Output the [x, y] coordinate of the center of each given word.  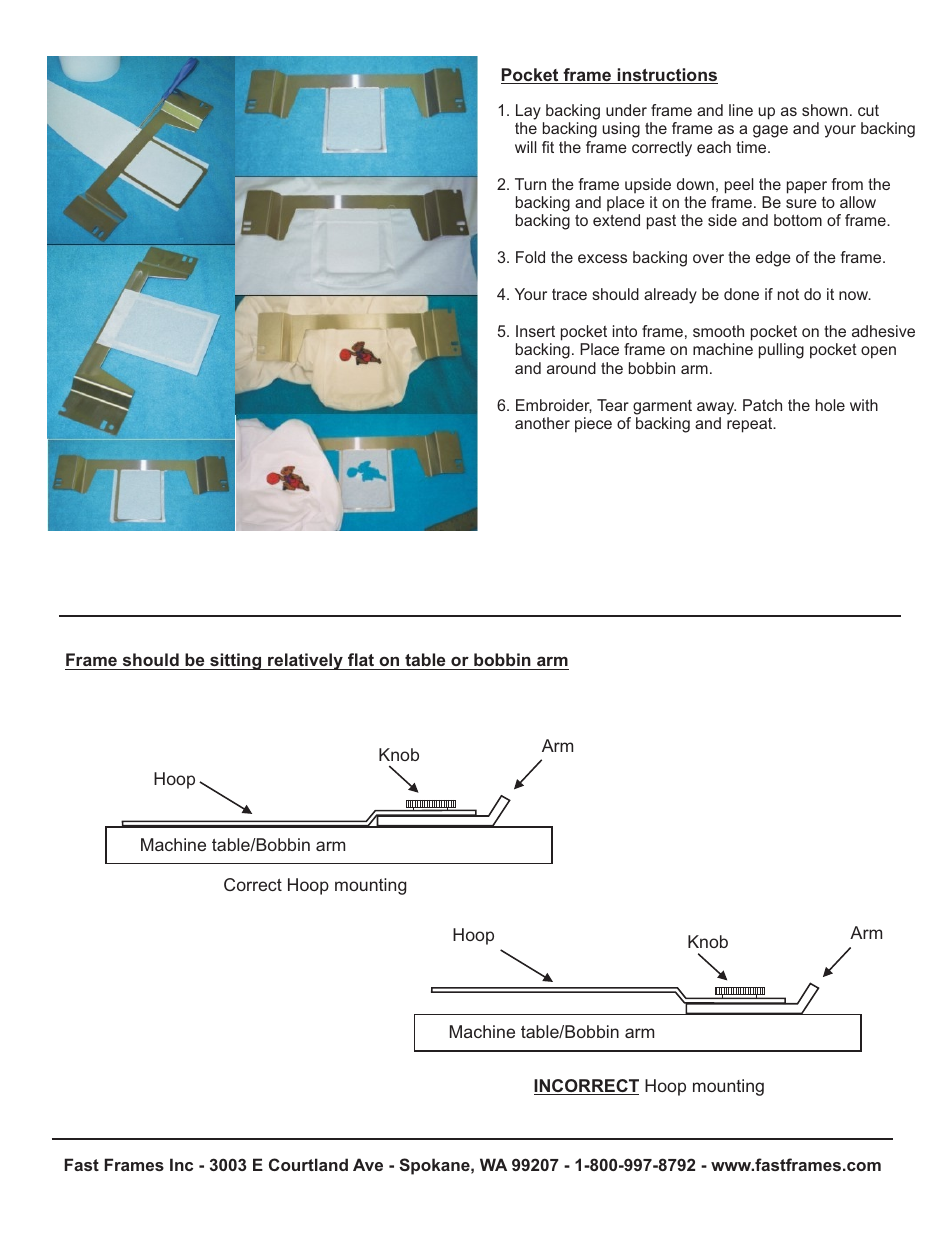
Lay [528, 112]
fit [548, 147]
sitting [236, 661]
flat [361, 661]
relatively [305, 661]
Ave [368, 1164]
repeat [751, 425]
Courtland [308, 1164]
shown [825, 110]
